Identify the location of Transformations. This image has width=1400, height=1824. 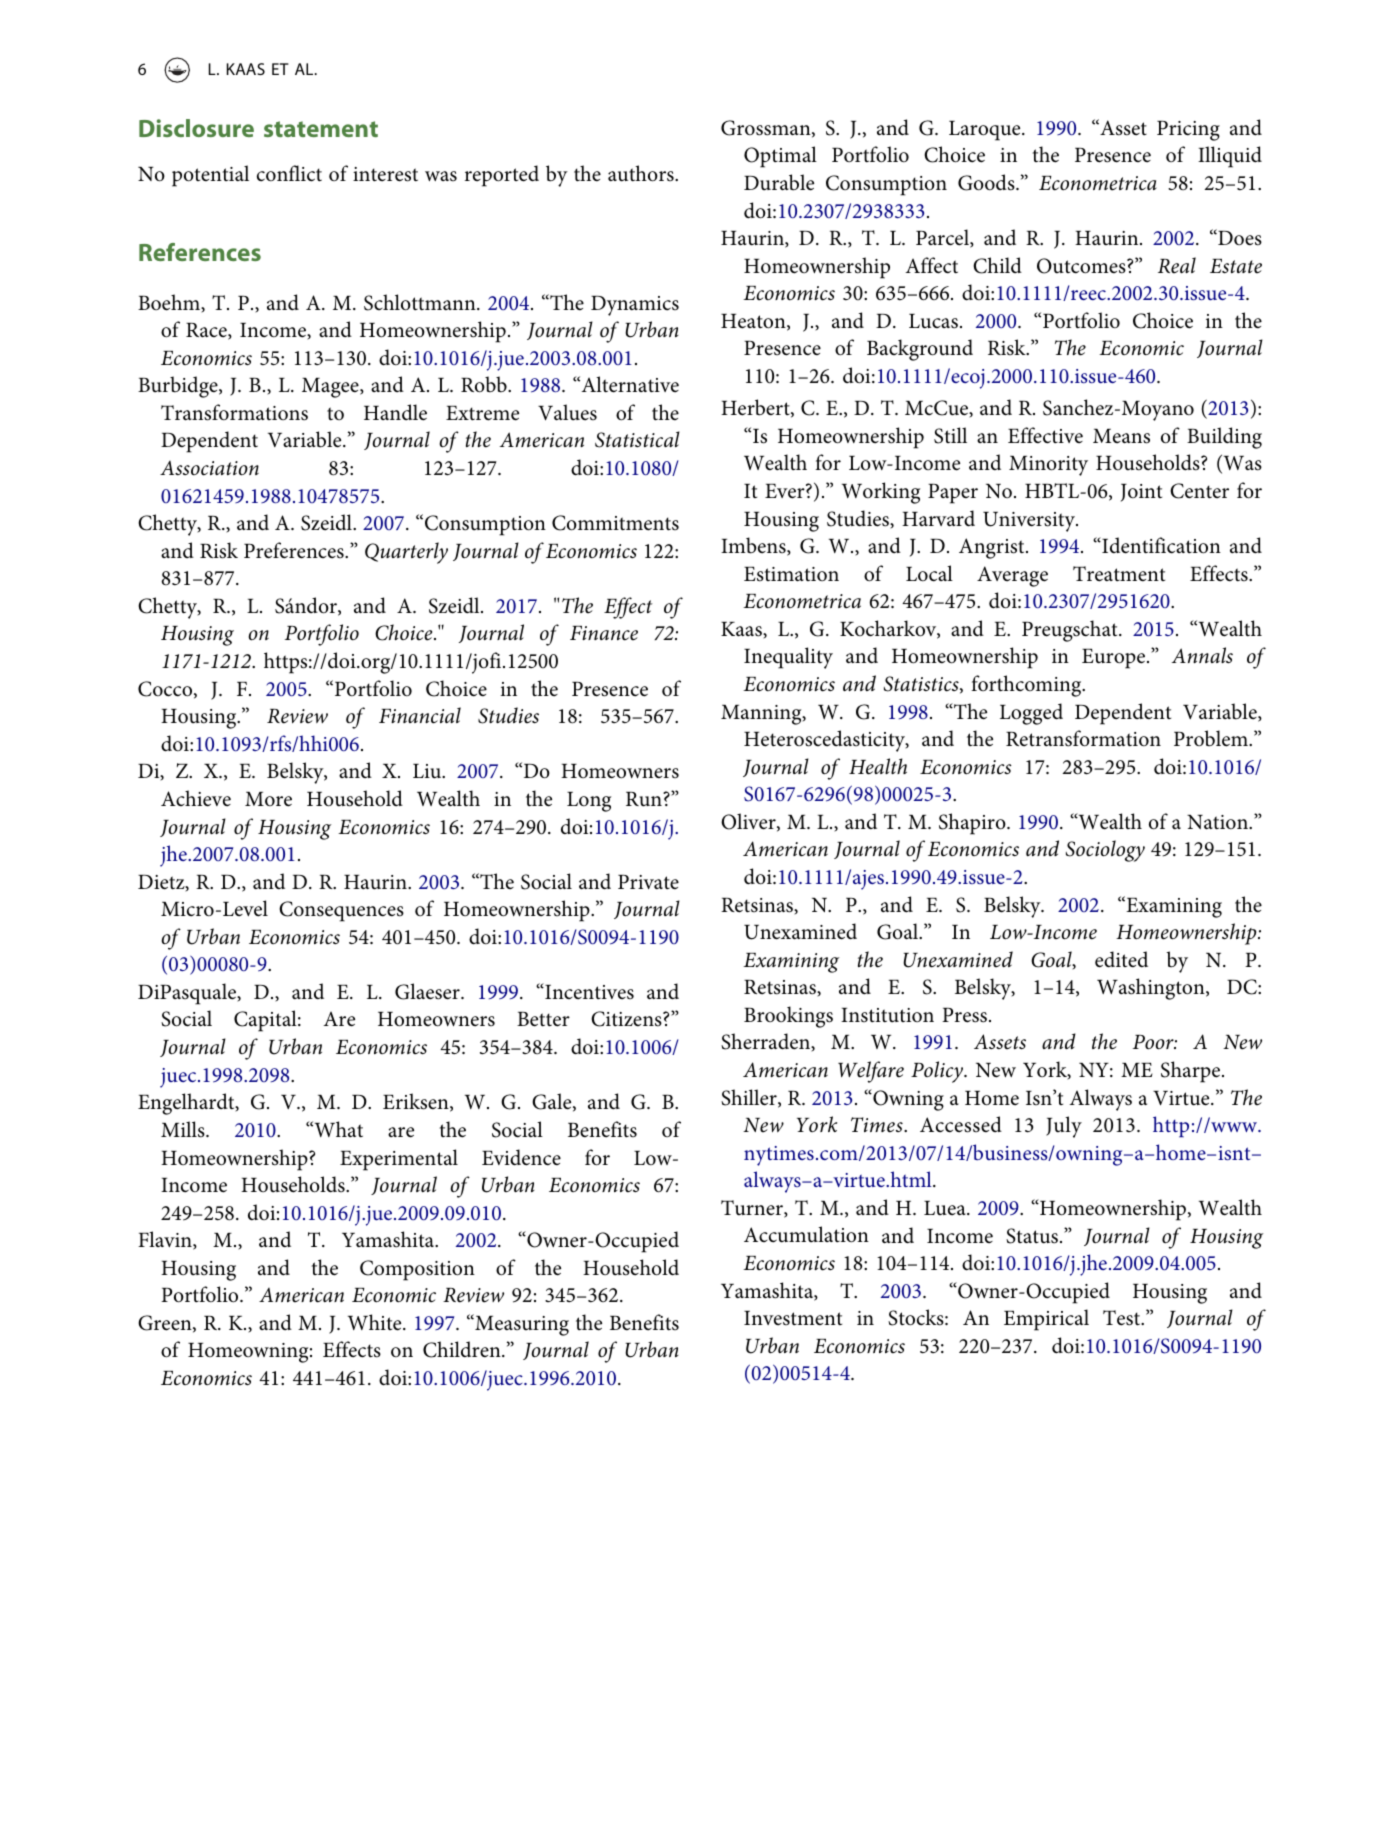
(234, 412).
